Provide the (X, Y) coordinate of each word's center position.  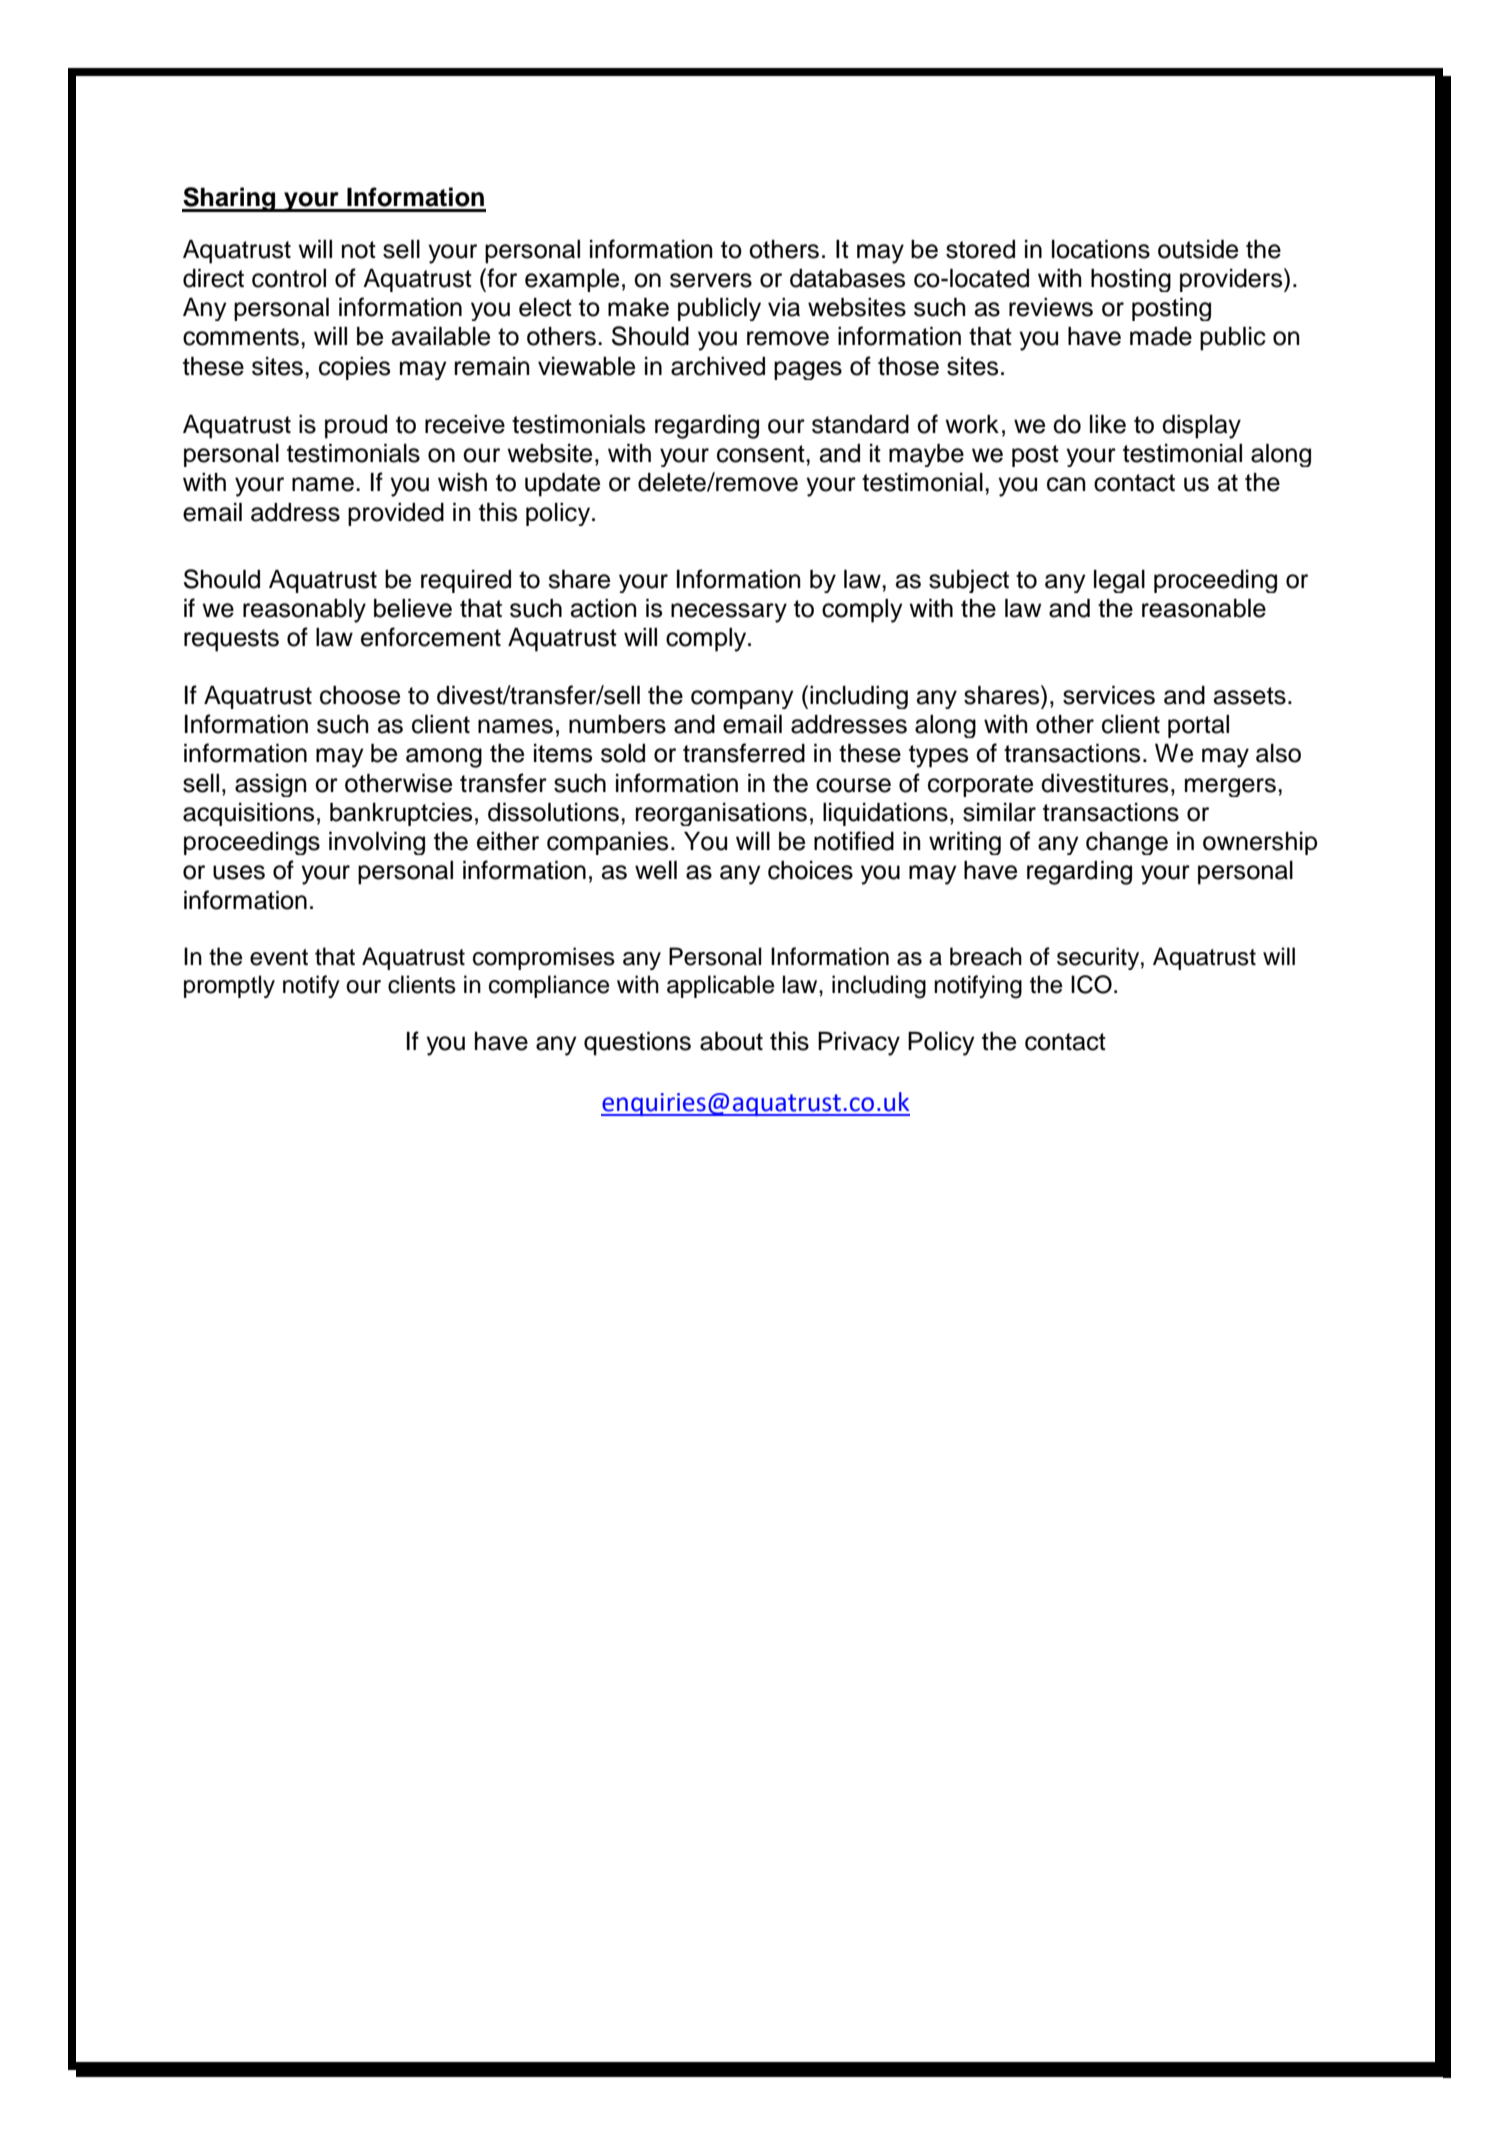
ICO (1091, 984)
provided (396, 514)
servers (711, 280)
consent (762, 454)
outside (1198, 249)
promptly (229, 986)
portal (1198, 726)
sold (623, 753)
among (444, 758)
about (731, 1041)
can (1066, 484)
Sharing (230, 199)
